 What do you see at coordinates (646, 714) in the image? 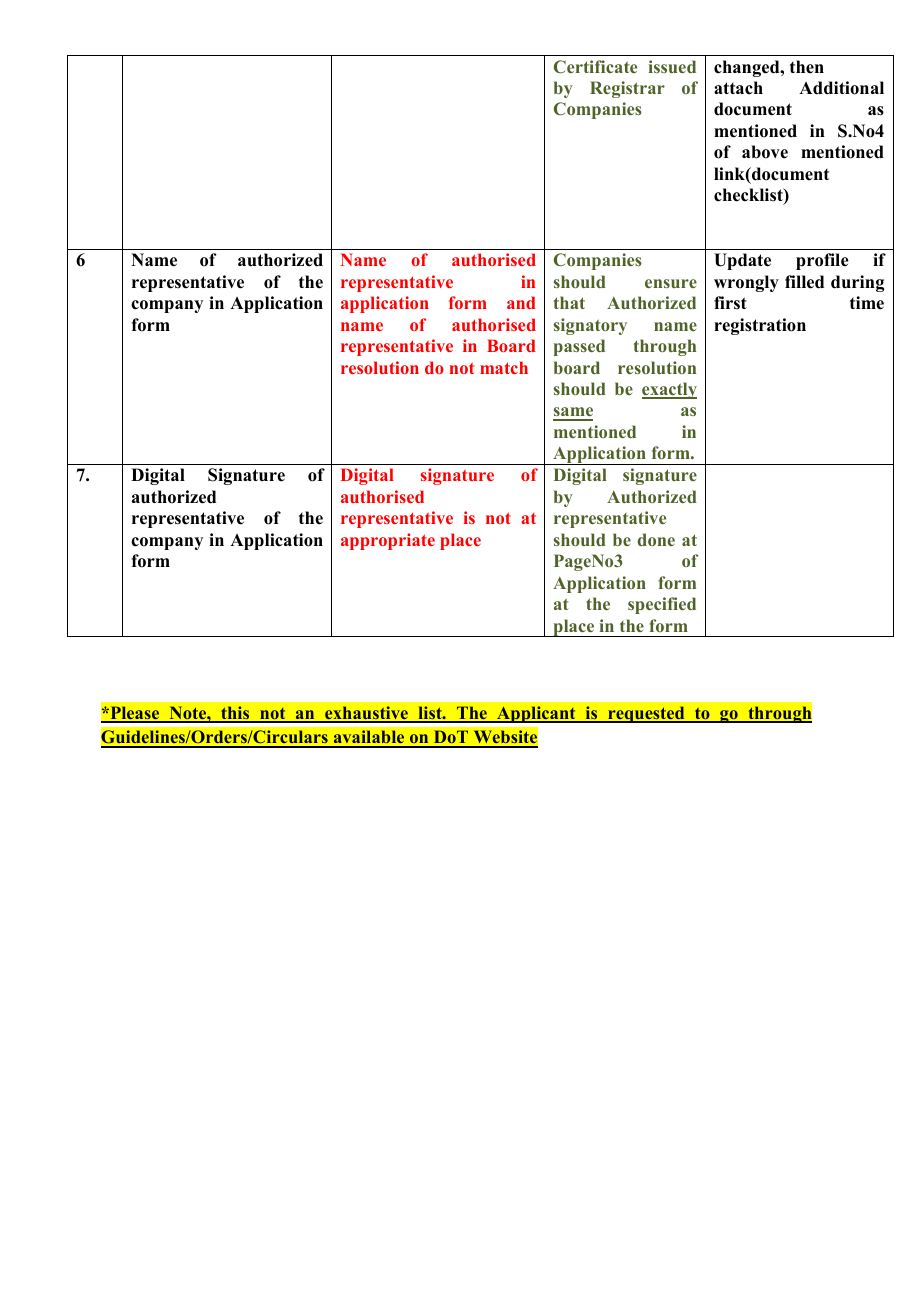
I see `requested` at bounding box center [646, 714].
